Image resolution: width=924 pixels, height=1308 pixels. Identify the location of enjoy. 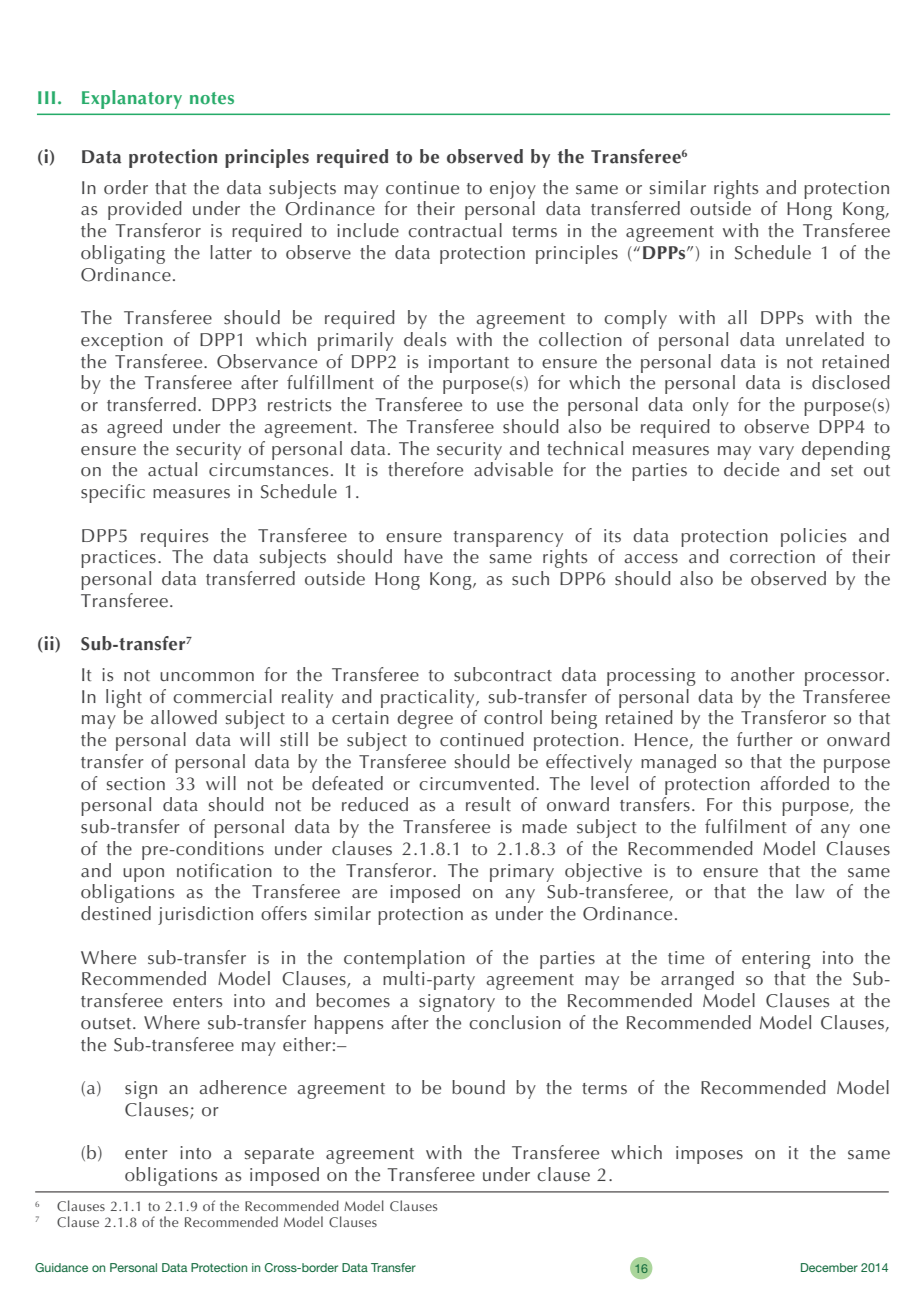
(513, 190).
